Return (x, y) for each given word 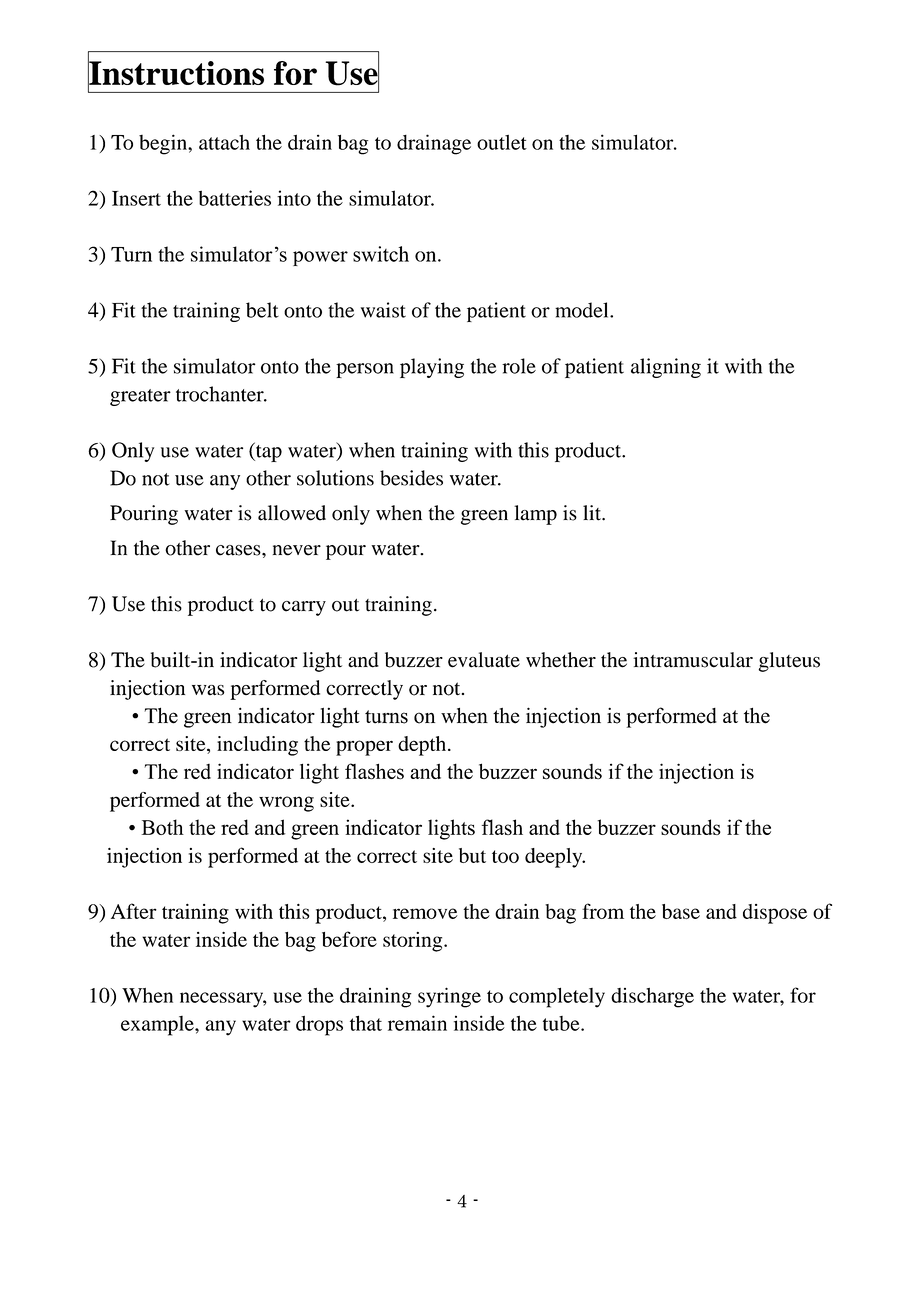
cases (239, 550)
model (583, 310)
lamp (535, 515)
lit (593, 513)
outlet (502, 142)
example (158, 1026)
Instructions (176, 73)
